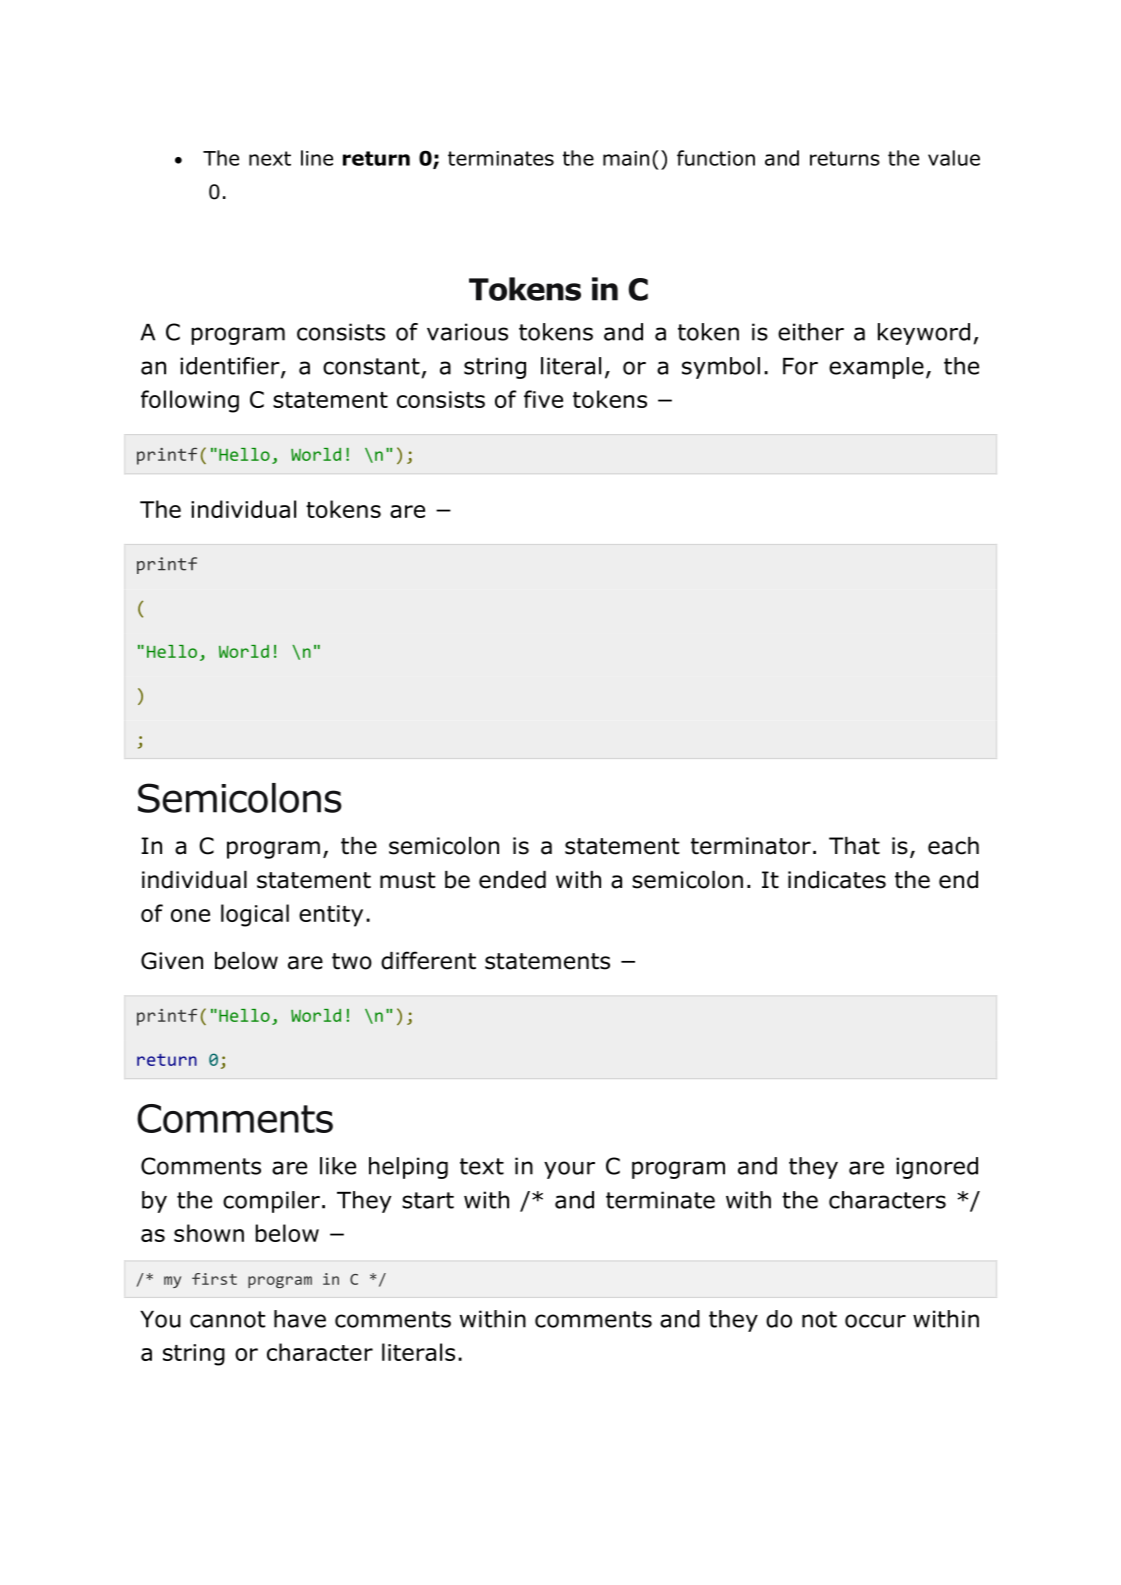 The width and height of the page is (1121, 1585). I want to click on first, so click(214, 1279).
